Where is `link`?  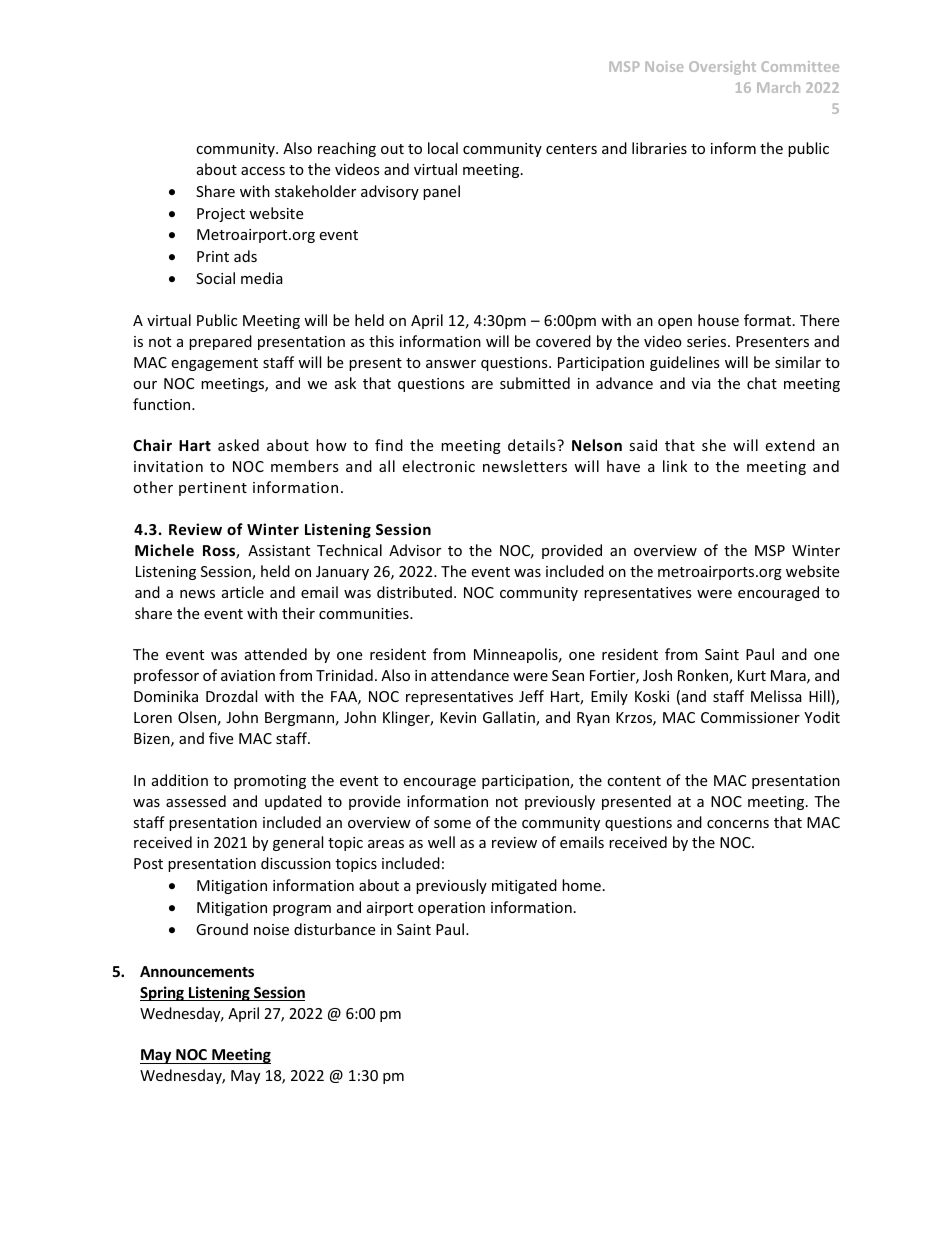 link is located at coordinates (675, 466).
